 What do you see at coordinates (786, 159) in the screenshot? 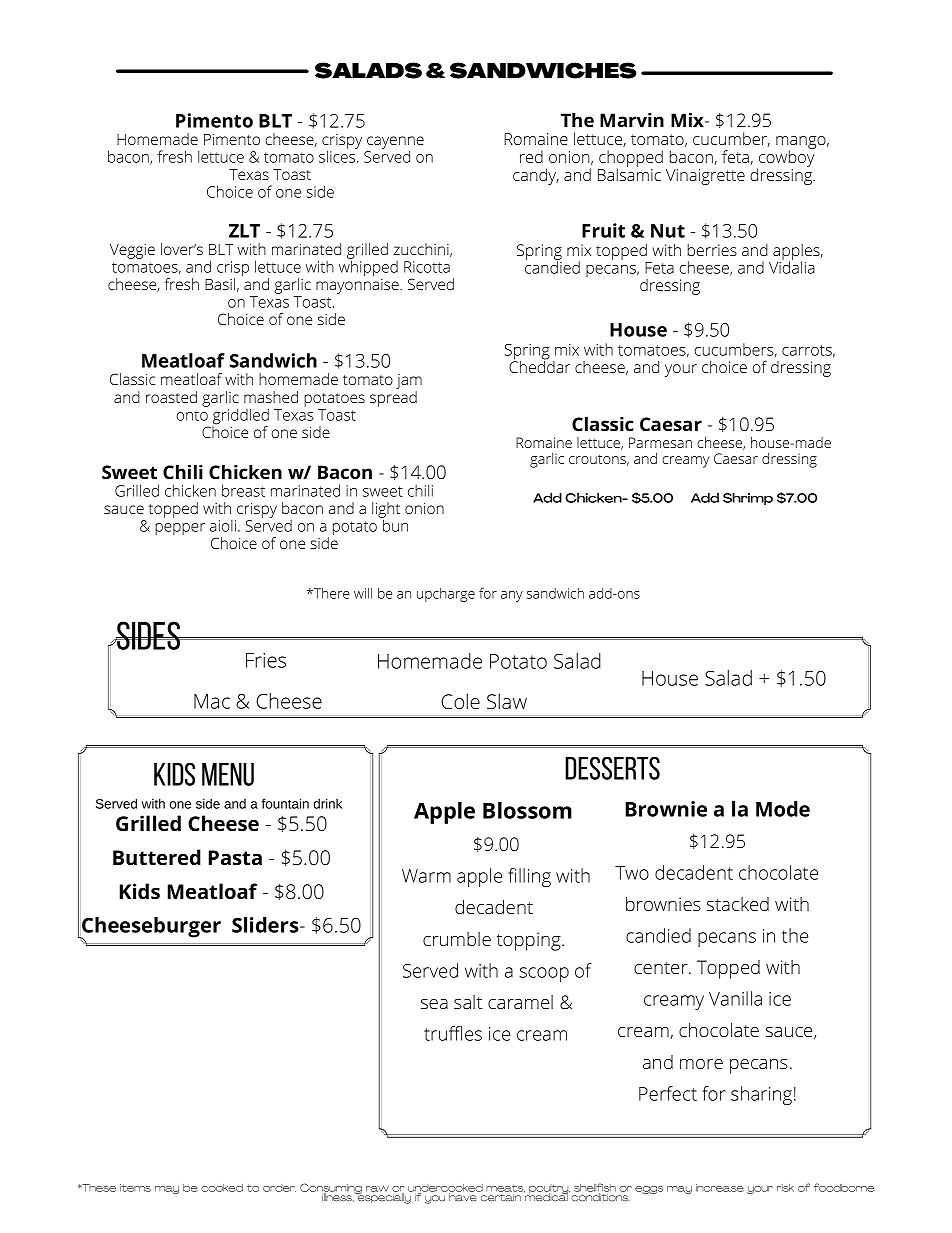
I see `cowboy` at bounding box center [786, 159].
